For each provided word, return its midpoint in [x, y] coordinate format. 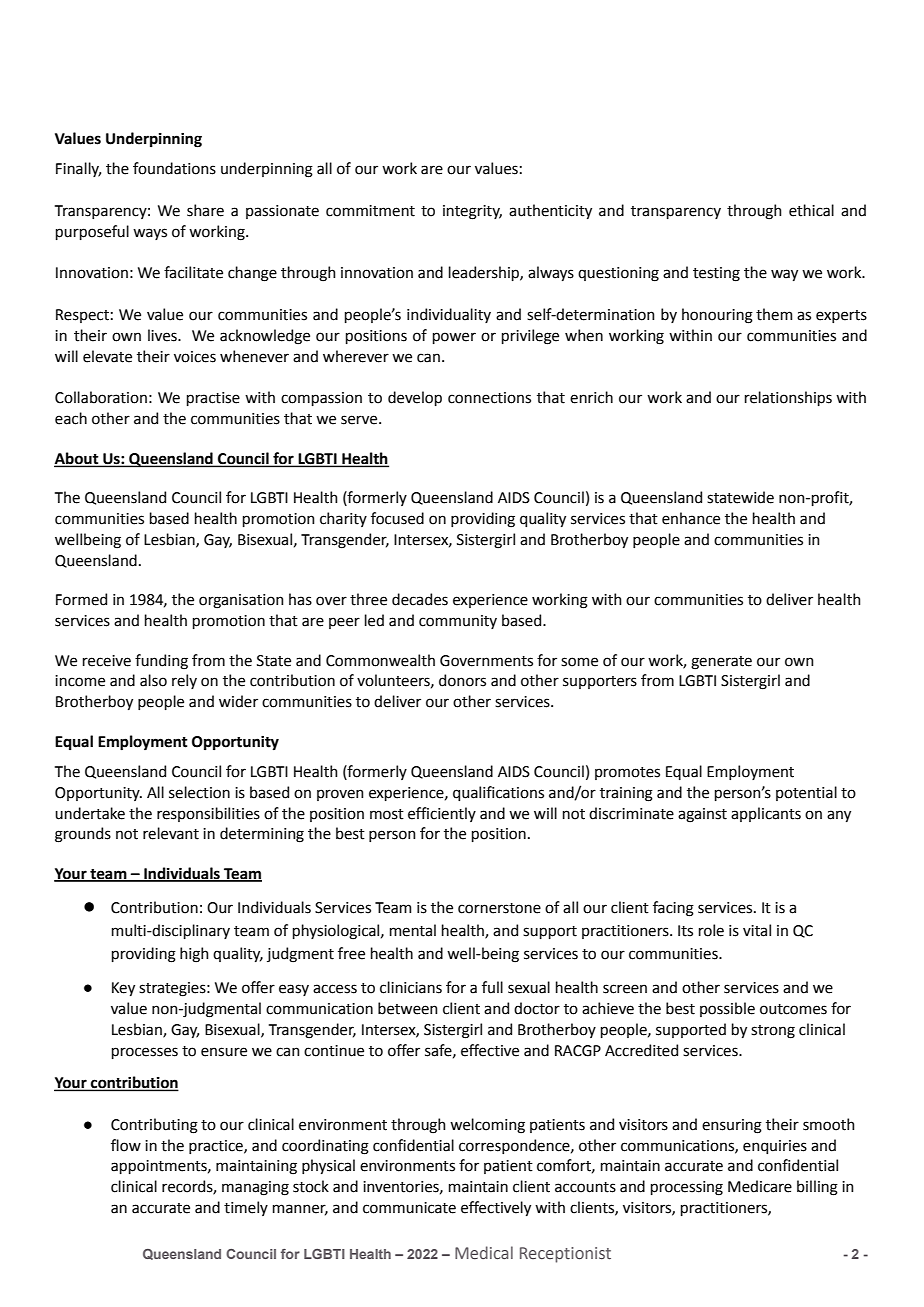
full [492, 987]
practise [213, 399]
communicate [409, 1208]
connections [489, 398]
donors [462, 680]
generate [721, 663]
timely [246, 1208]
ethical [811, 210]
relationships [788, 398]
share [205, 210]
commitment [370, 211]
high [194, 955]
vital [757, 930]
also [153, 680]
